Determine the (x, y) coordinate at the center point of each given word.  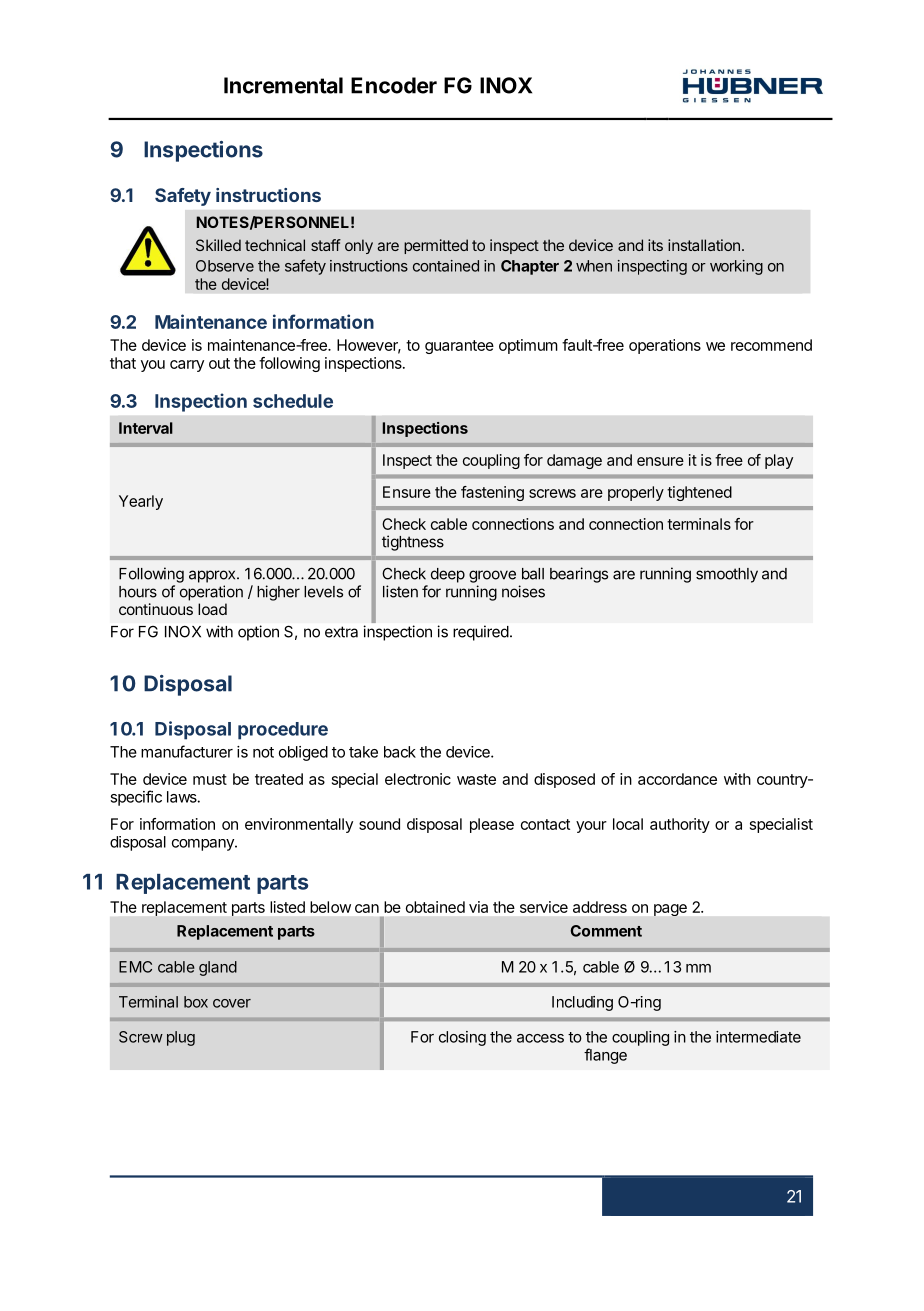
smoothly (727, 575)
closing (462, 1038)
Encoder (394, 85)
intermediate (758, 1037)
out (219, 363)
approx (213, 576)
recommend (771, 345)
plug (181, 1038)
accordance (677, 779)
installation (704, 245)
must (210, 779)
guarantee (459, 347)
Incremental (283, 85)
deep (448, 575)
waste (476, 779)
